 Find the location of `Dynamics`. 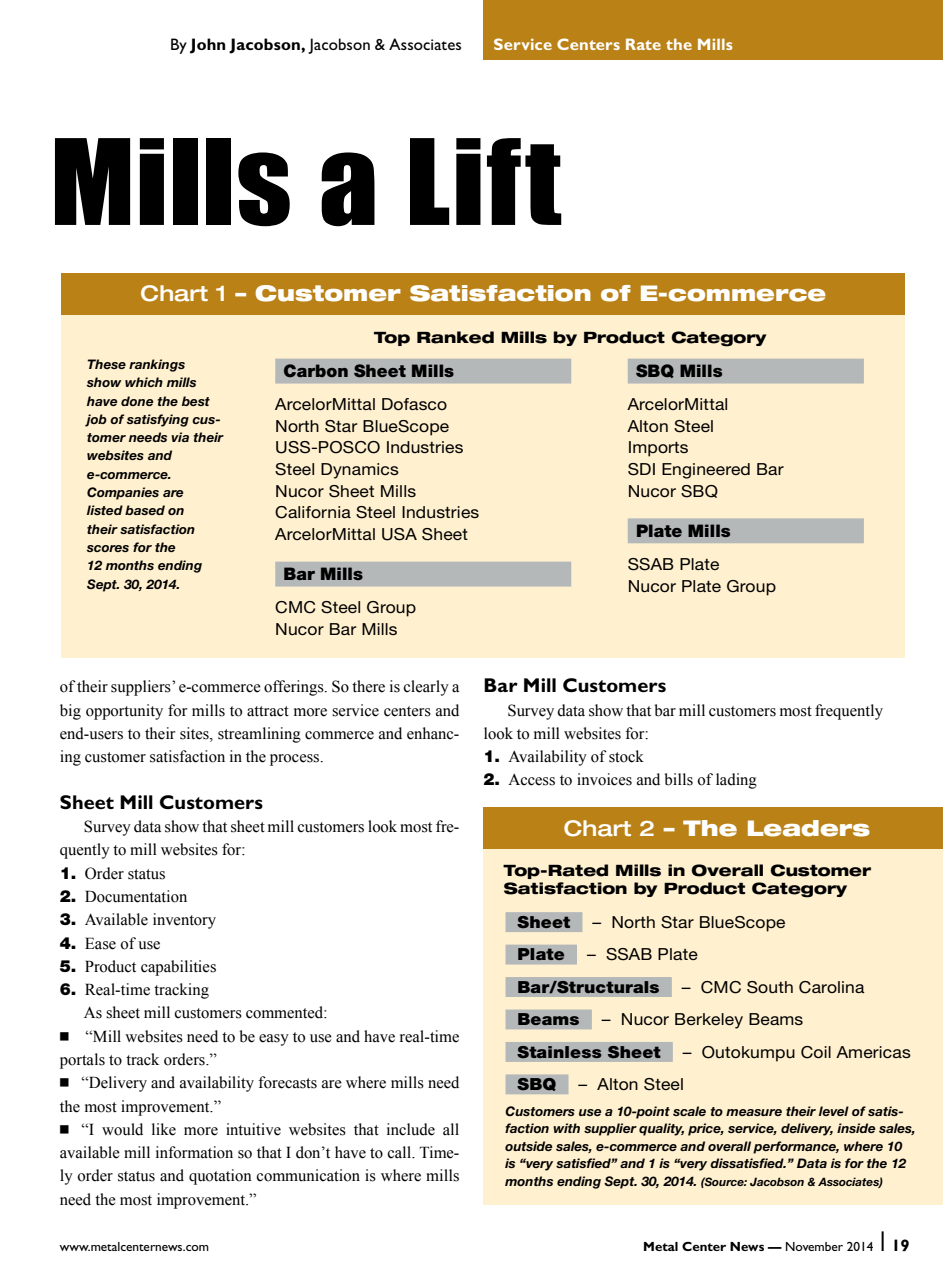

Dynamics is located at coordinates (360, 471).
